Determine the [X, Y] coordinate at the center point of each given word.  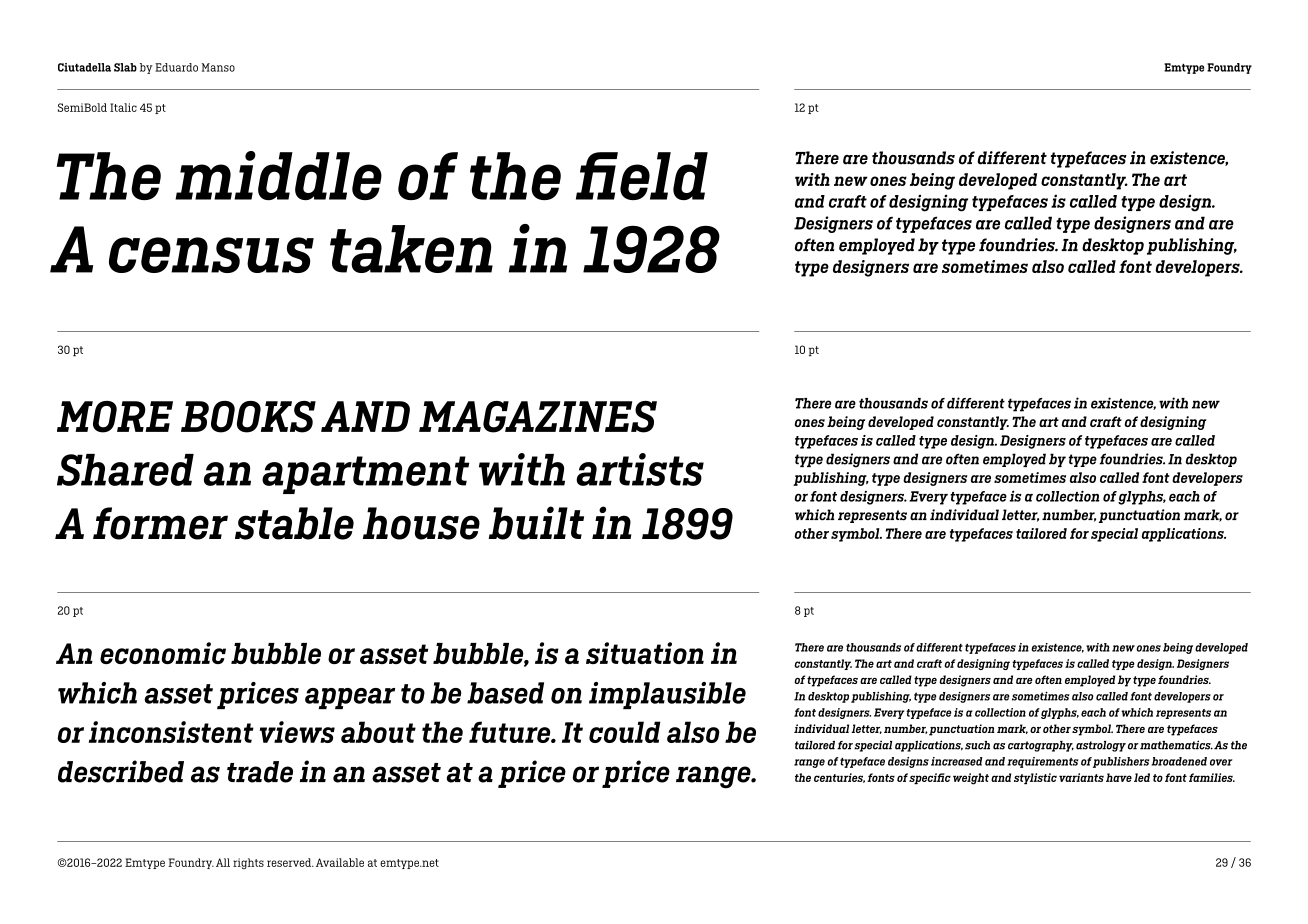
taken [411, 249]
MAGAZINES [538, 417]
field [642, 176]
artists [640, 469]
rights [248, 863]
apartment [365, 475]
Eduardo [176, 67]
